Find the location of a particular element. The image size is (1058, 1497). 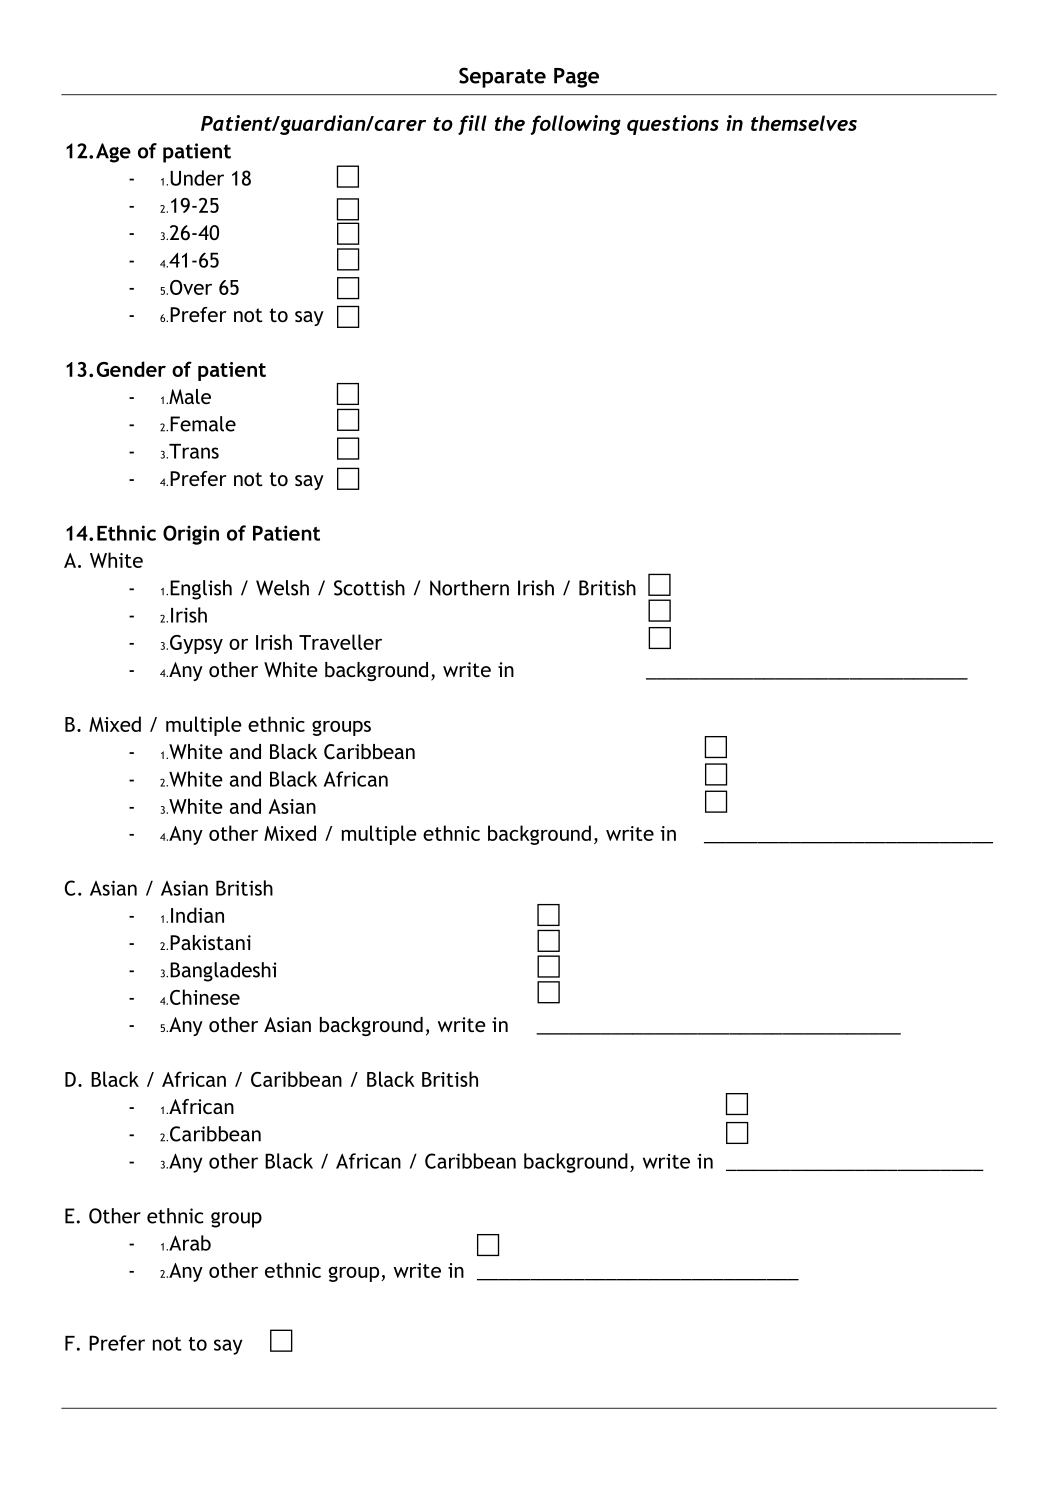

questions is located at coordinates (673, 125).
